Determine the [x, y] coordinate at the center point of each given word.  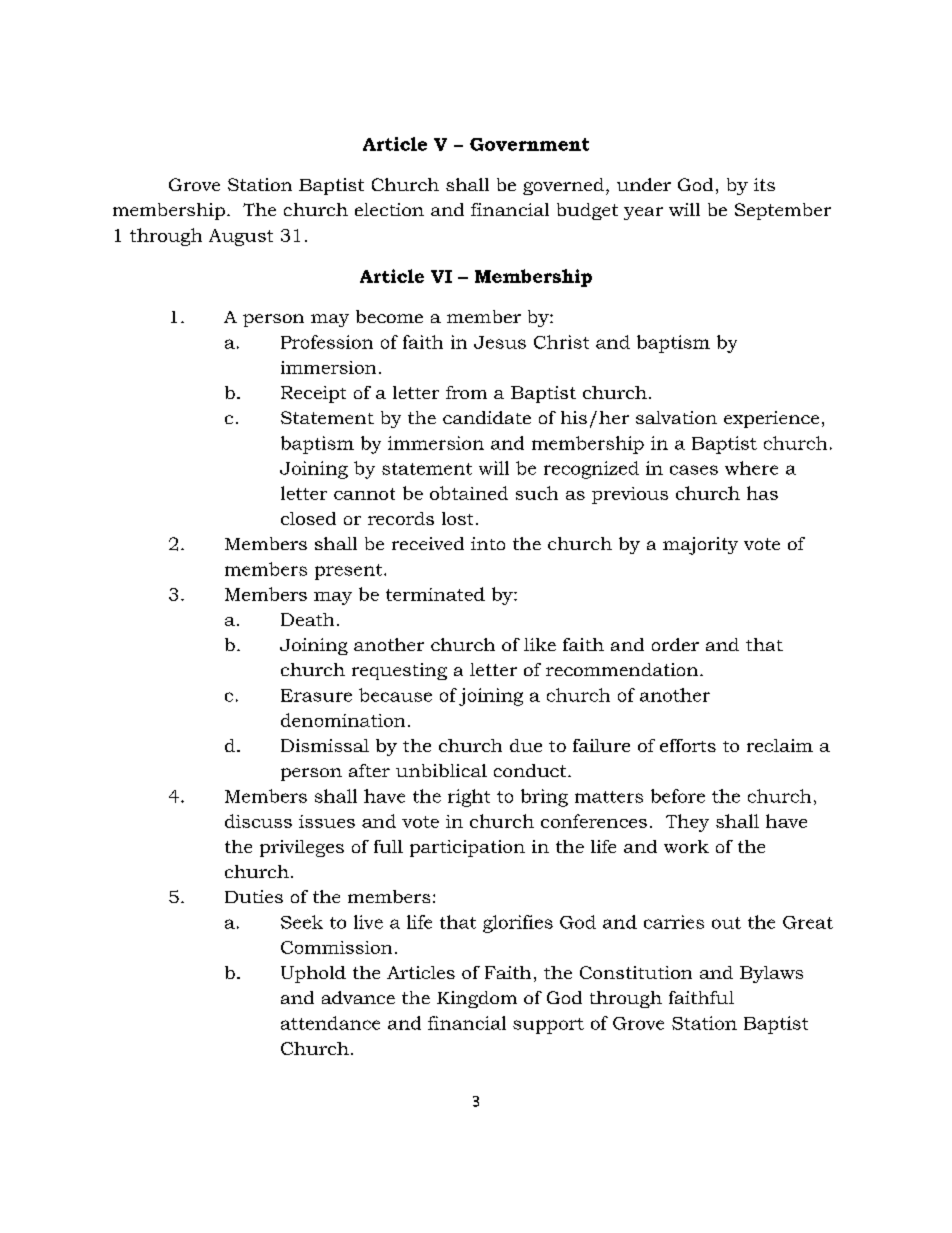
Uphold [313, 974]
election [389, 209]
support [548, 1026]
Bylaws [771, 974]
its [764, 184]
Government [529, 144]
